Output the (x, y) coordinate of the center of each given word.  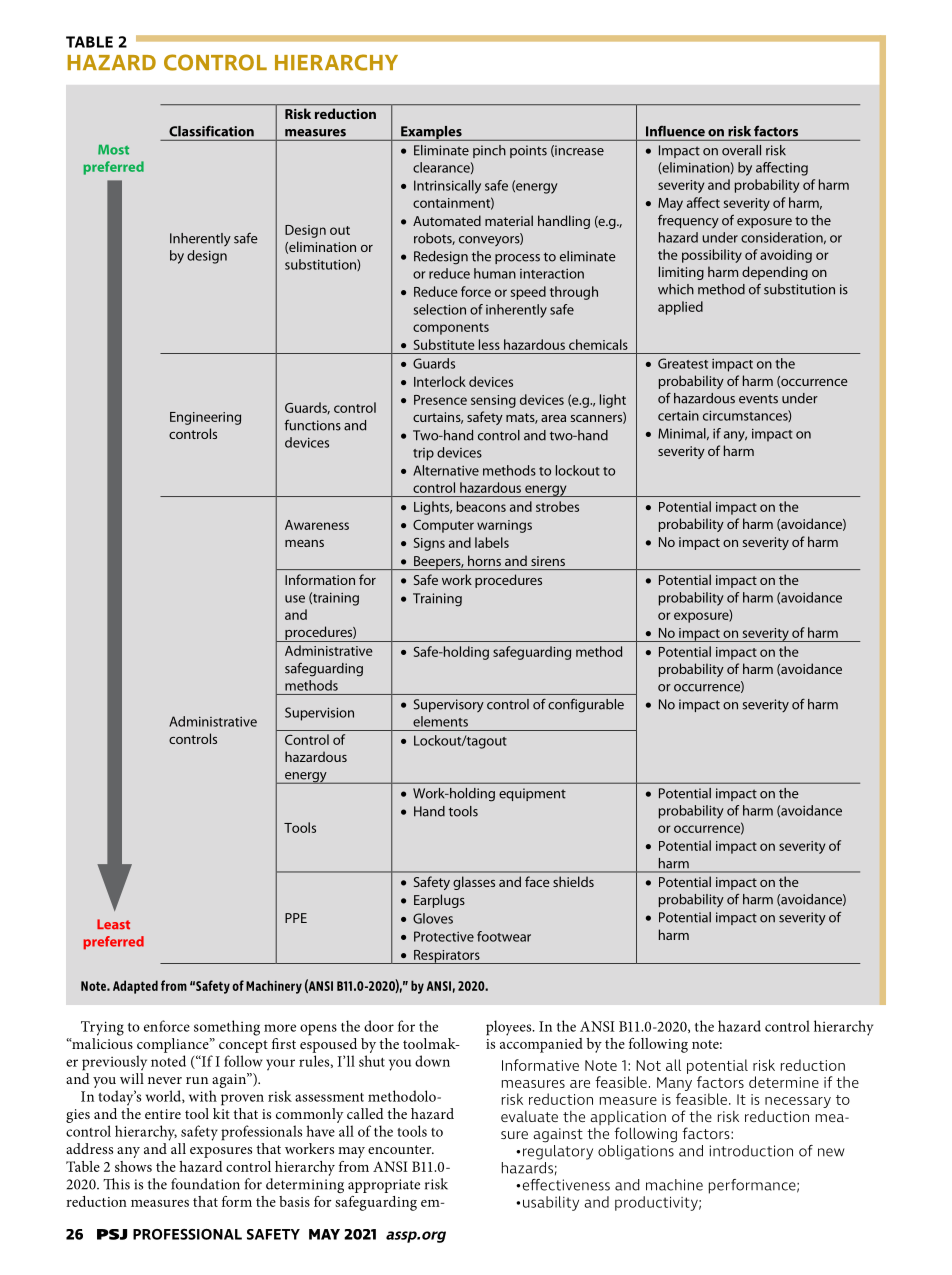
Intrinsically (447, 187)
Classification (211, 131)
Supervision (319, 714)
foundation (205, 1184)
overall (741, 150)
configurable (586, 706)
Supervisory (448, 705)
